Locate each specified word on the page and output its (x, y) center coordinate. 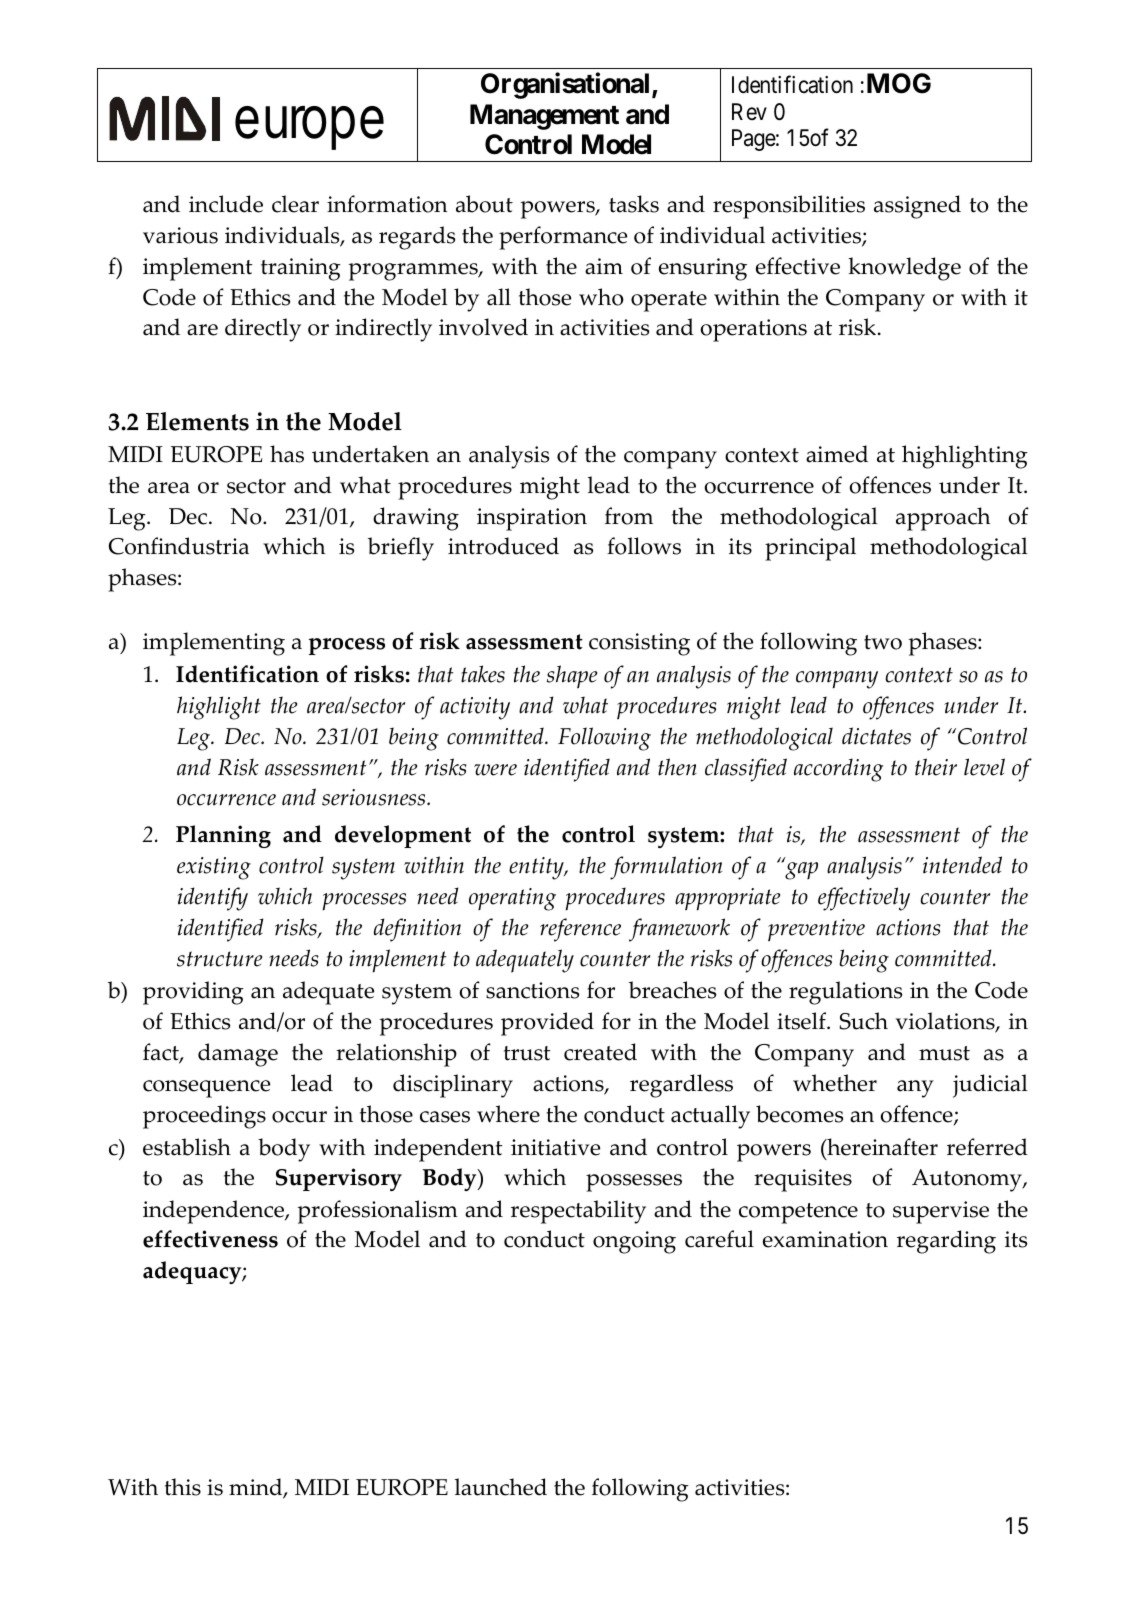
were (495, 770)
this (183, 1487)
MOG (899, 83)
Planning (223, 836)
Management (544, 117)
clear (295, 204)
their (936, 767)
